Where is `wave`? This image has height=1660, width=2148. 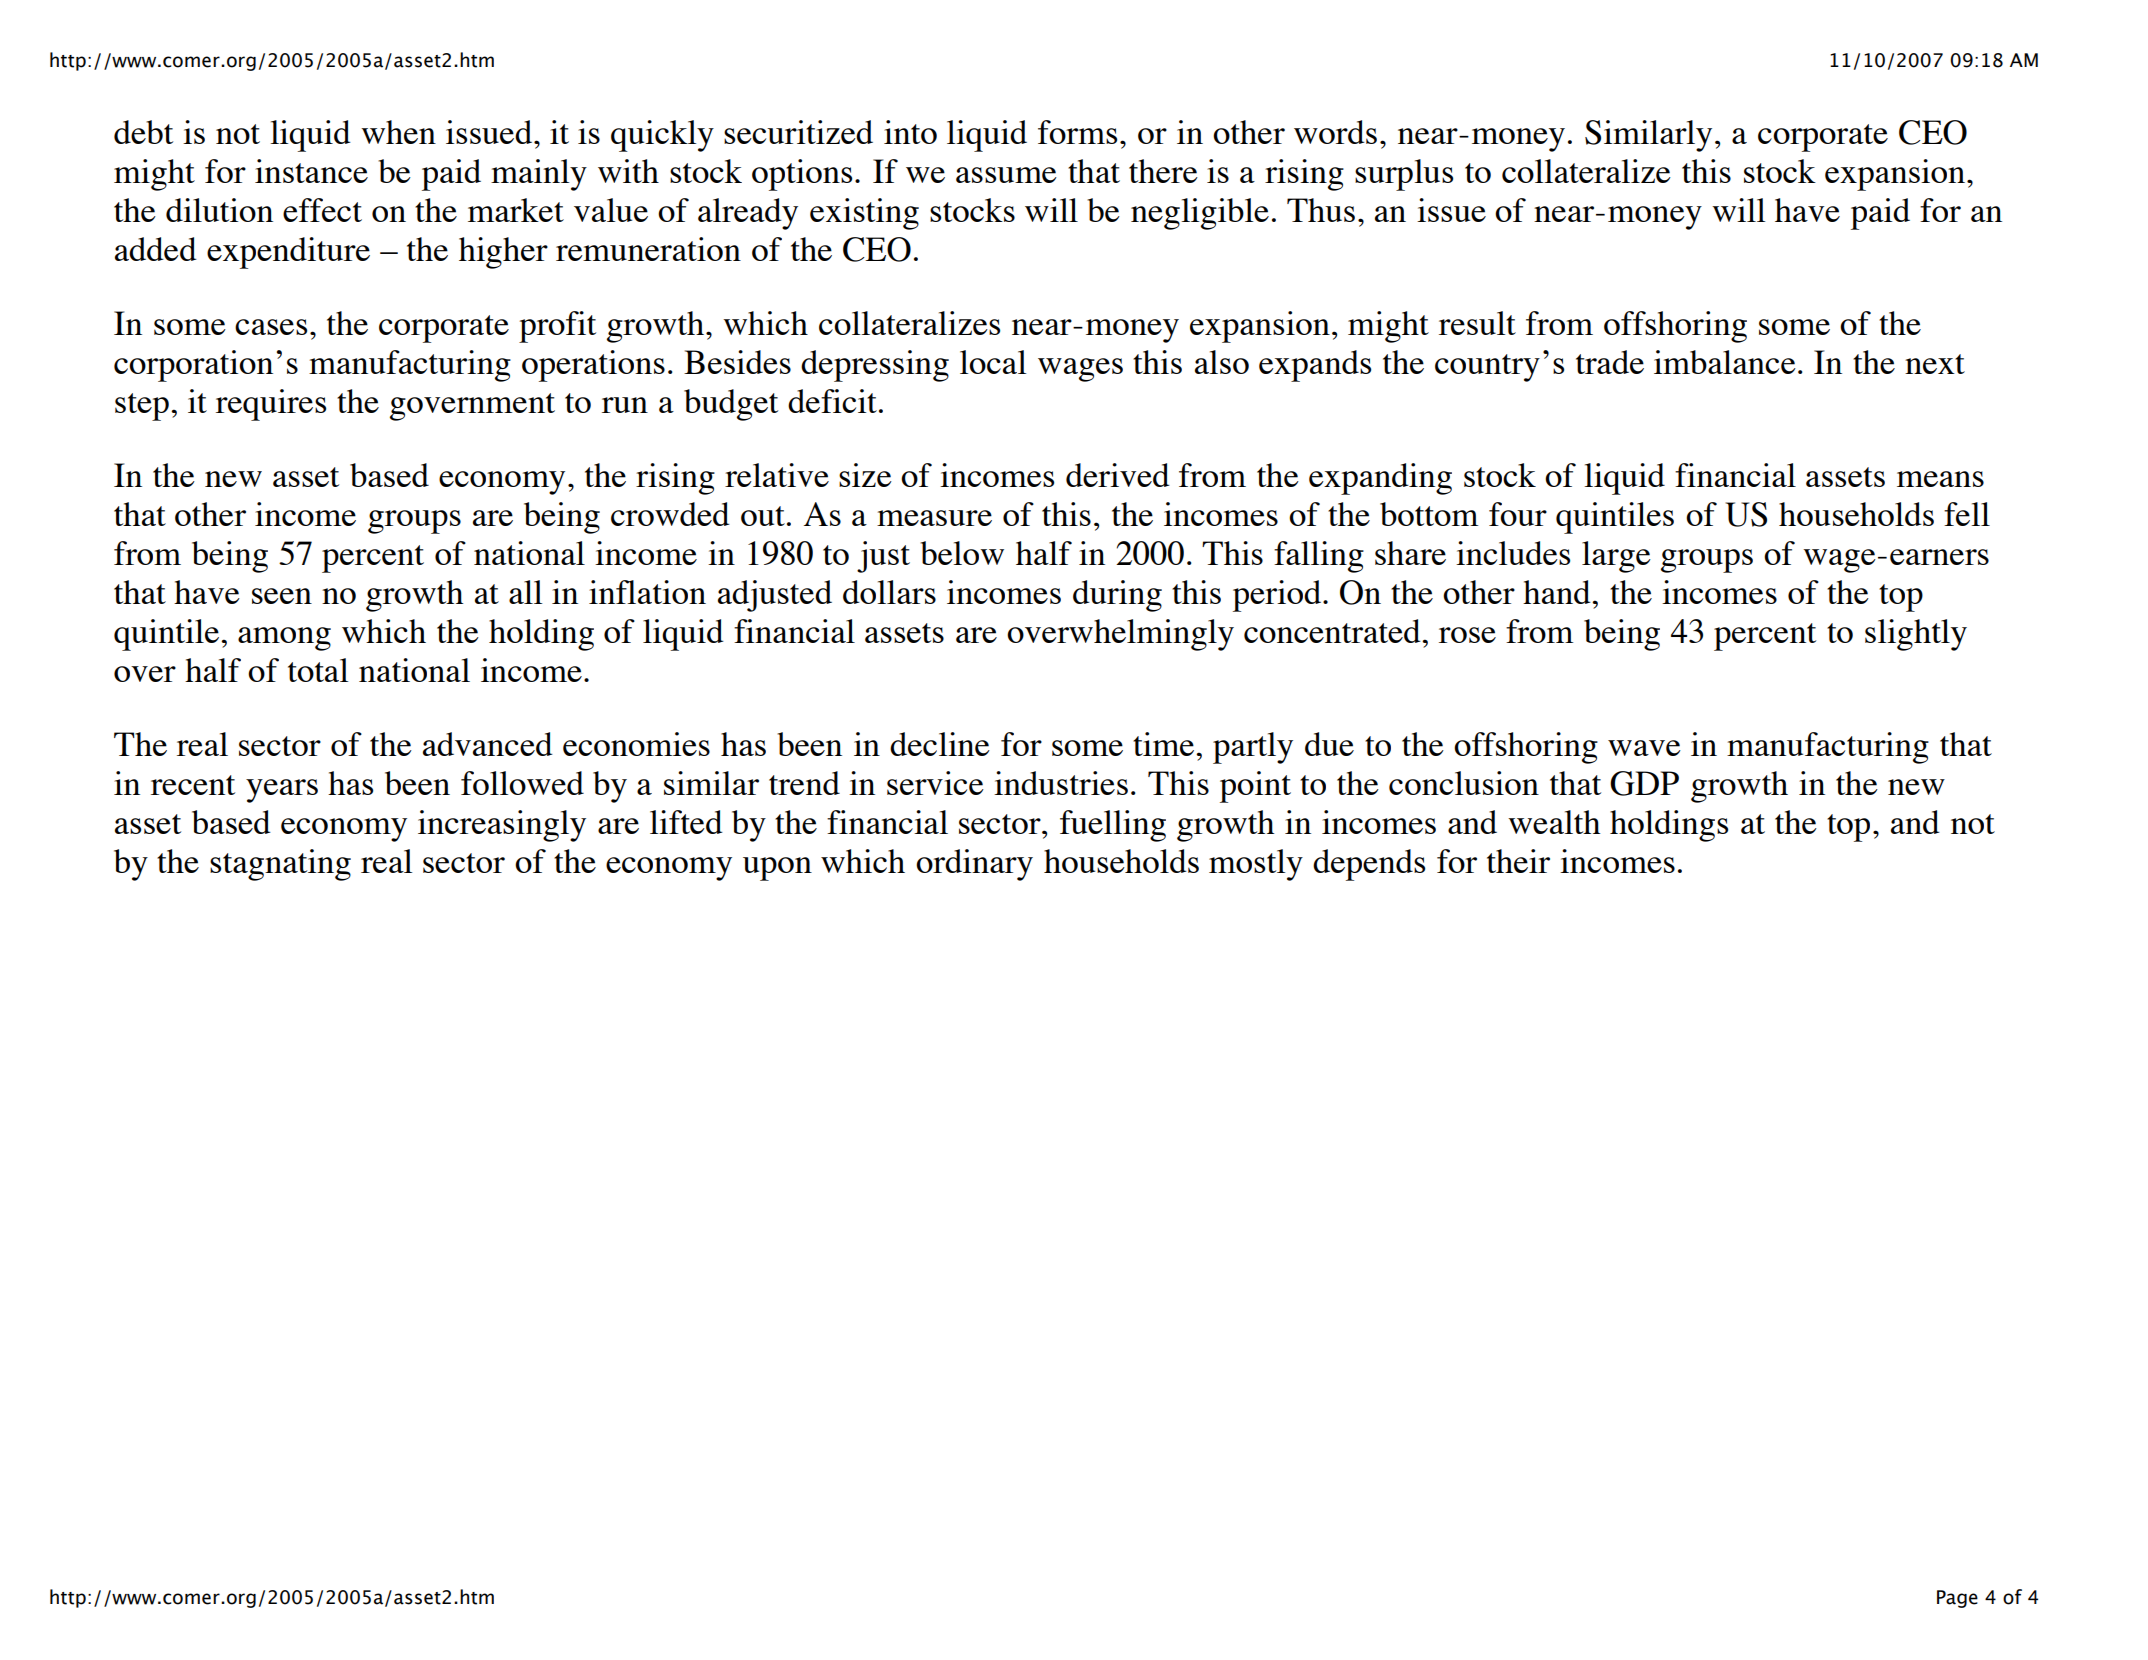 wave is located at coordinates (1644, 748).
